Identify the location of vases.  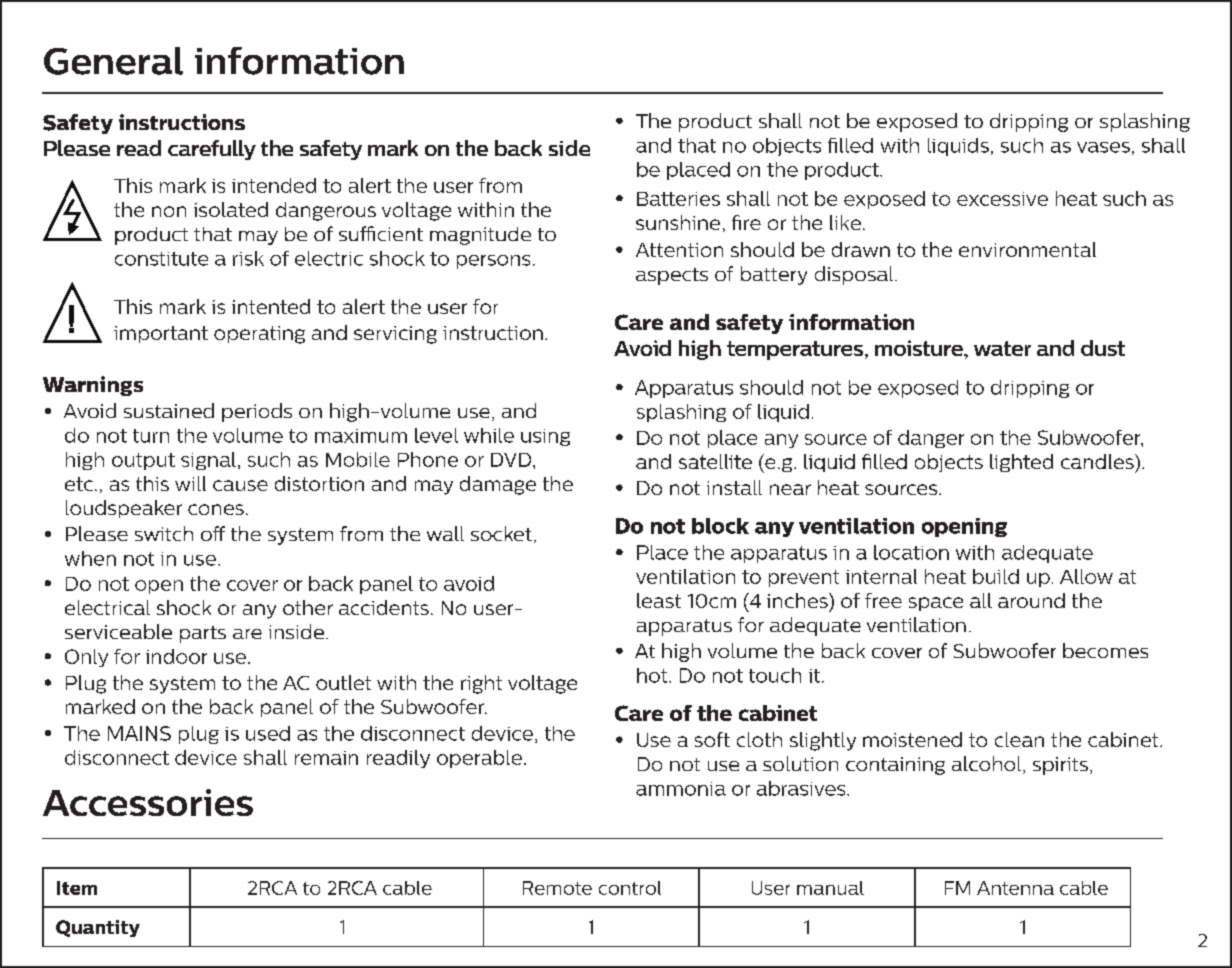
(1103, 147).
